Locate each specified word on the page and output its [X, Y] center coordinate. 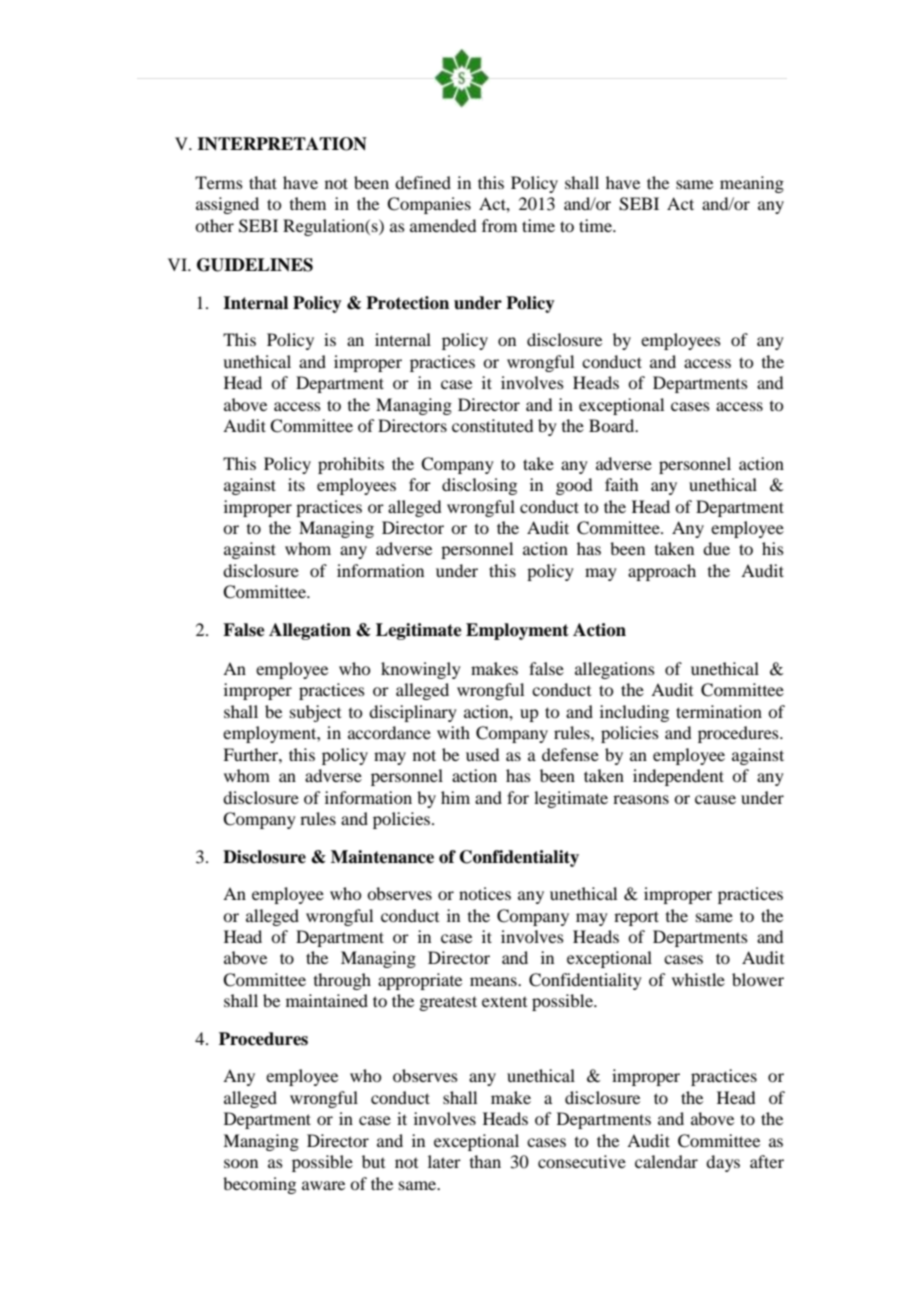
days [723, 1163]
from [499, 225]
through [342, 981]
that [263, 182]
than [485, 1161]
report [636, 918]
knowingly [421, 670]
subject [315, 713]
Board [613, 425]
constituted [492, 425]
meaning [752, 184]
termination [719, 711]
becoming [259, 1185]
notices [485, 893]
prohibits [351, 465]
